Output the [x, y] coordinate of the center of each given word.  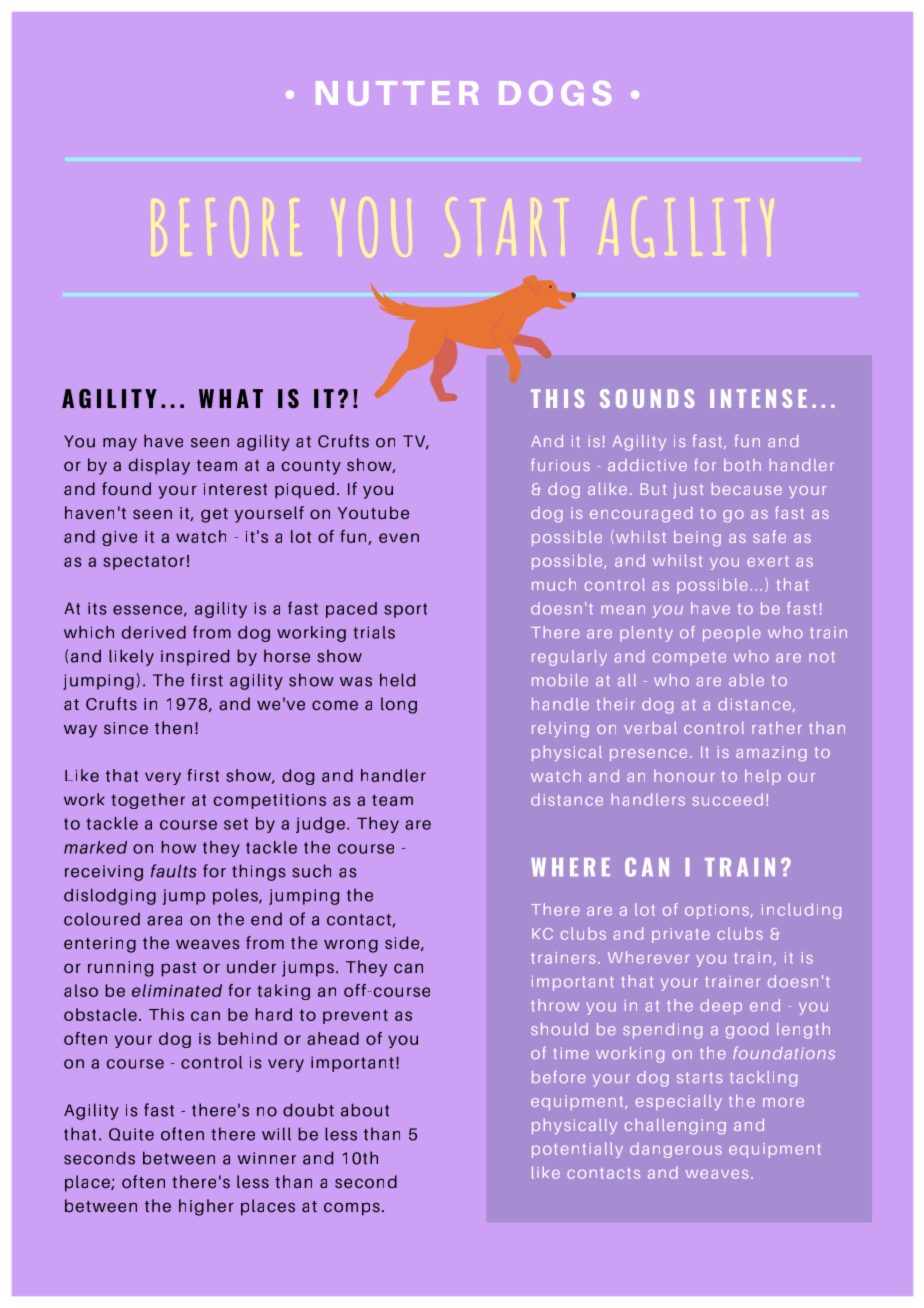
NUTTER [397, 93]
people [732, 634]
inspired [195, 657]
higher [206, 1207]
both [742, 465]
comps [352, 1209]
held [397, 680]
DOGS [555, 93]
